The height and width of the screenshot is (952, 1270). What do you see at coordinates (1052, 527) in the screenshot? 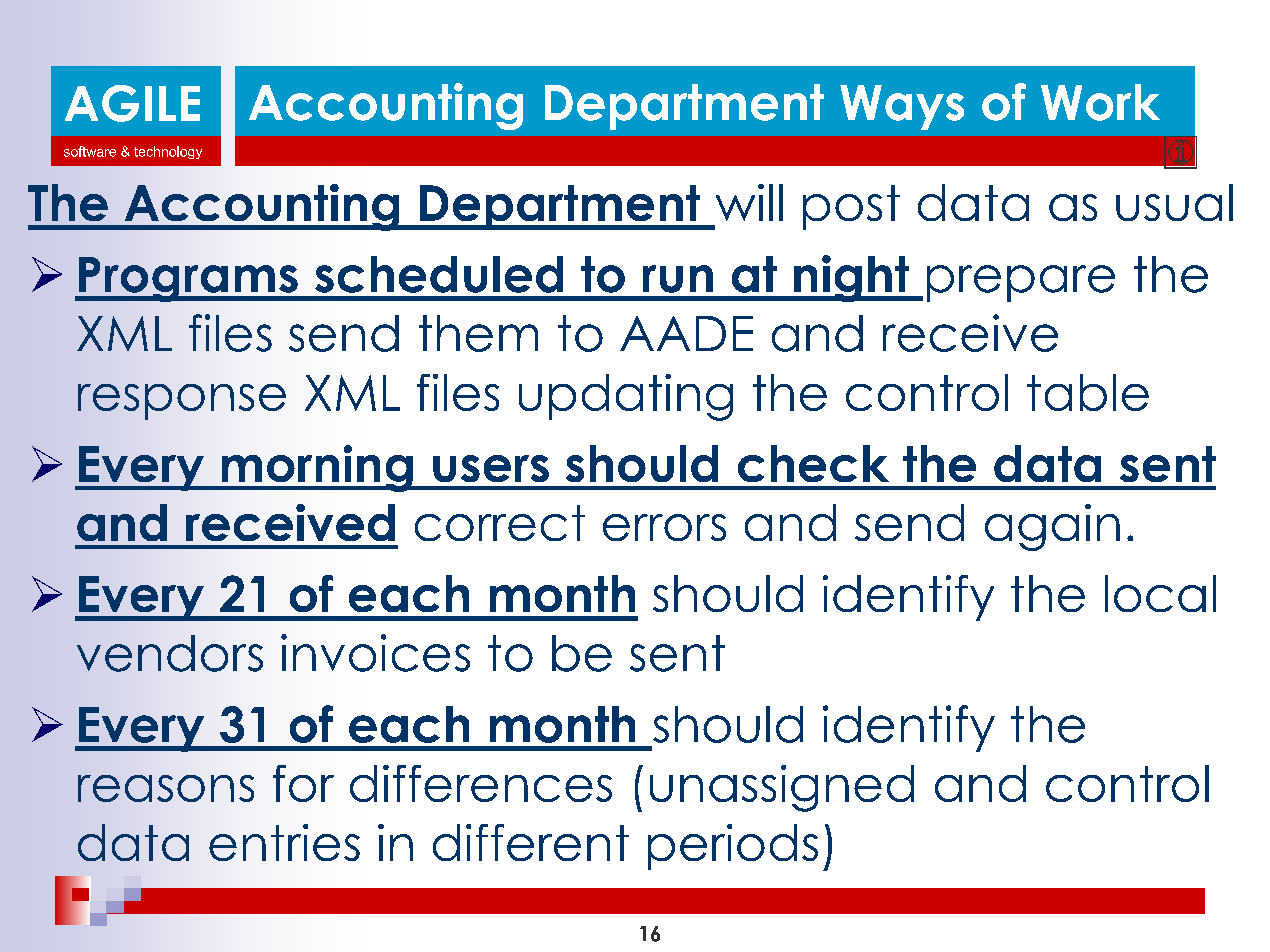
I see `again` at bounding box center [1052, 527].
